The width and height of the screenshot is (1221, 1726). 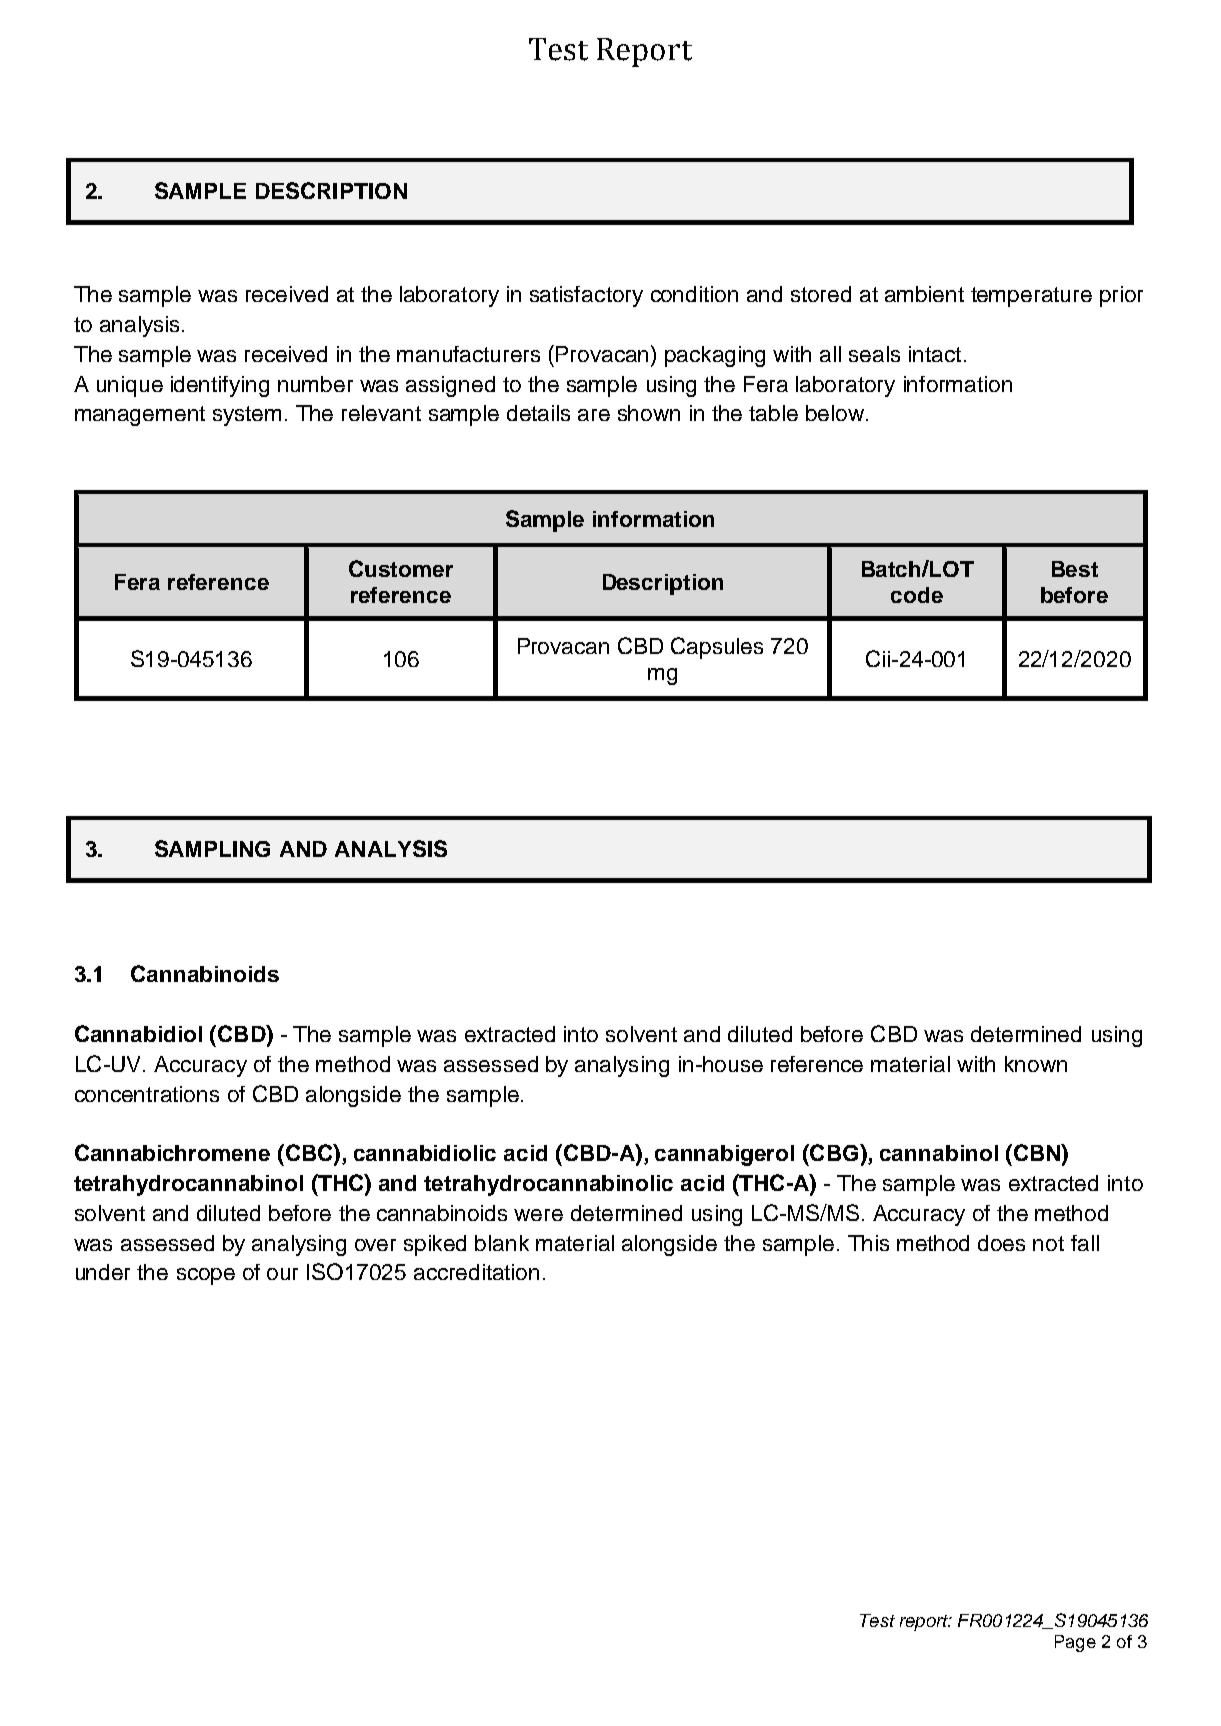 I want to click on Customer, so click(x=401, y=568).
